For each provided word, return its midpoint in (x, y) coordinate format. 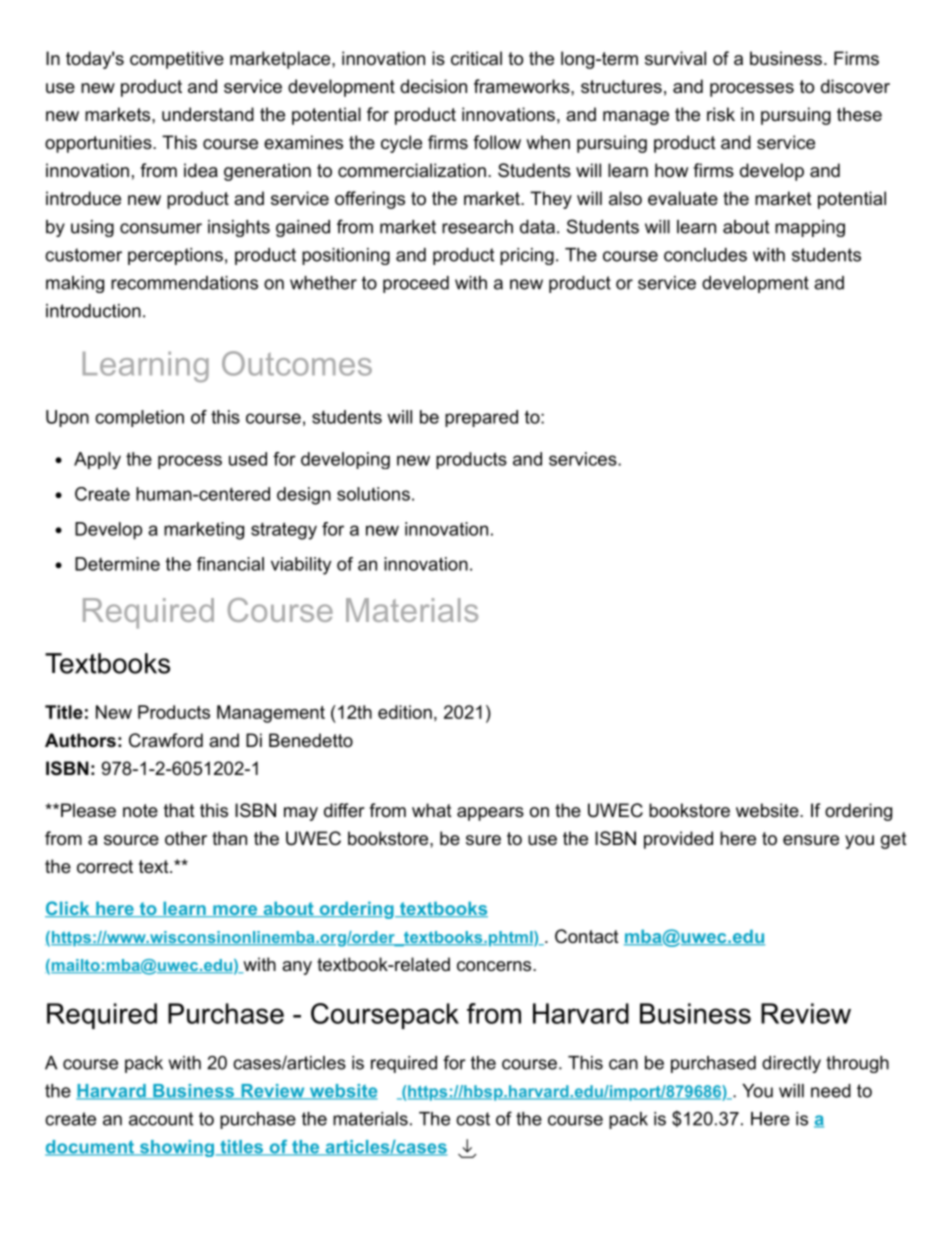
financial (230, 564)
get (894, 840)
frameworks (523, 86)
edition (405, 712)
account (161, 1119)
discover (855, 86)
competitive (177, 60)
